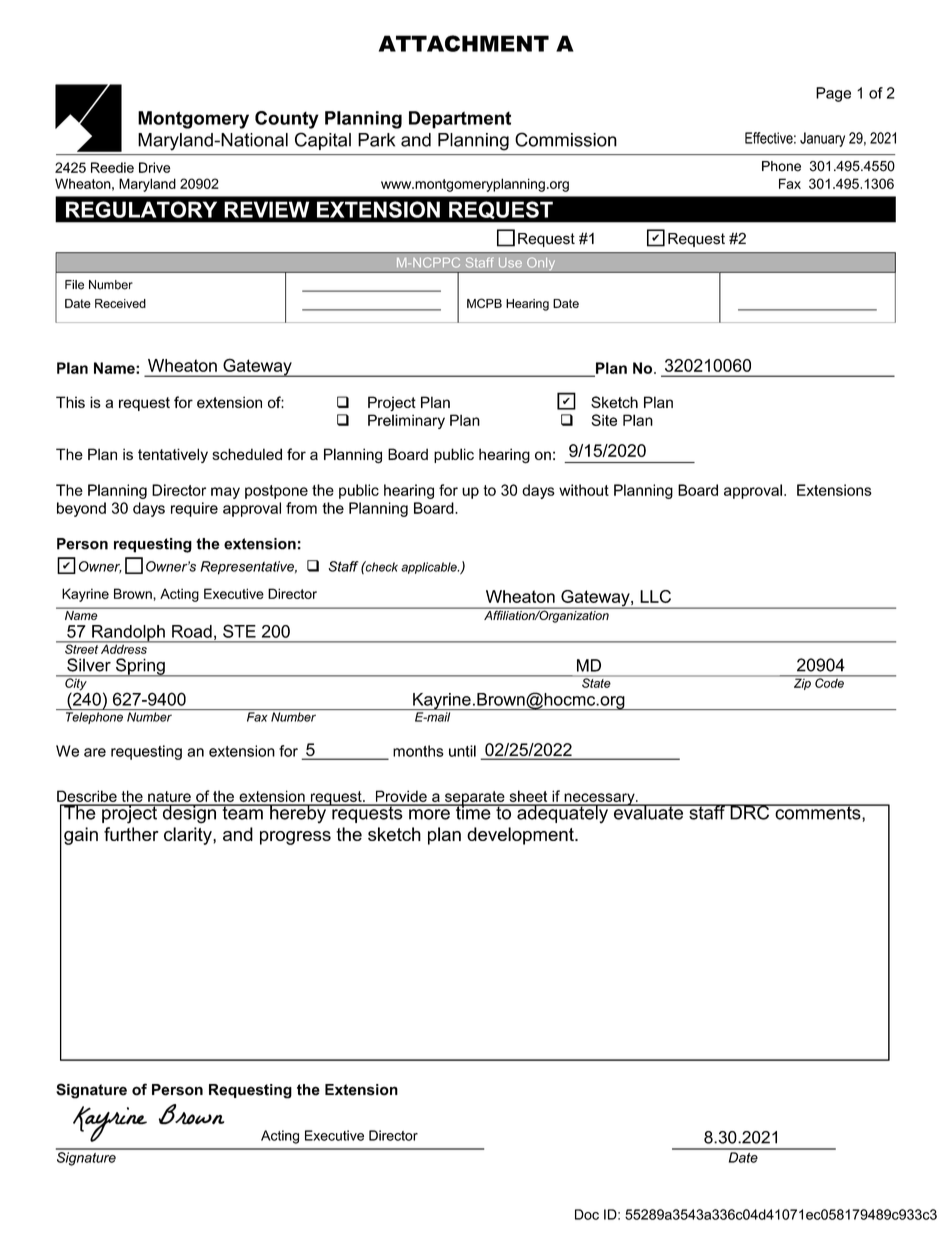 This image has width=952, height=1233. What do you see at coordinates (192, 631) in the image?
I see `Road` at bounding box center [192, 631].
